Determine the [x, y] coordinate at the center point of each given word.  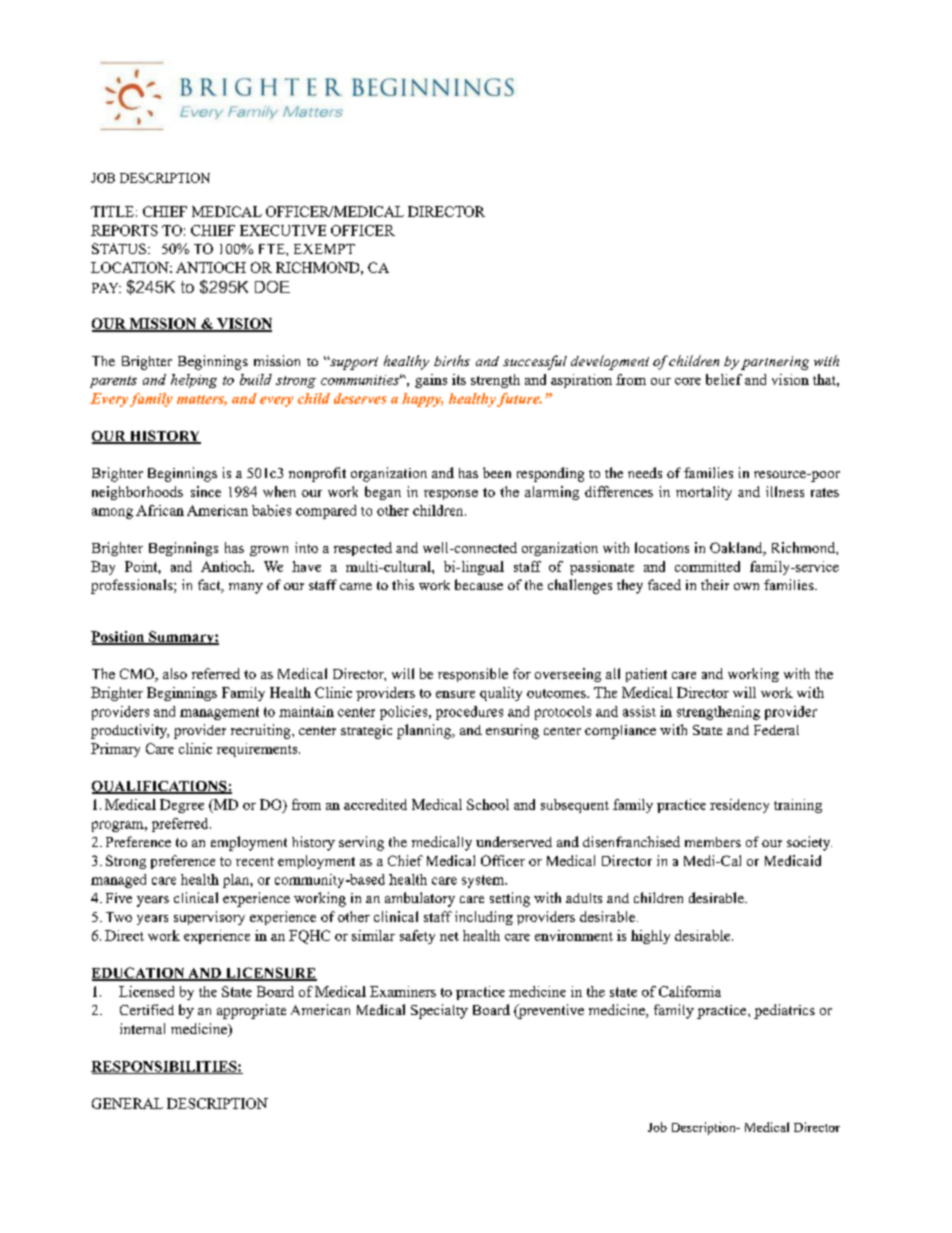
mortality [704, 493]
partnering [775, 363]
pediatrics [784, 1011]
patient [646, 675]
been [497, 472]
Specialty [439, 1011]
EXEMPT [324, 249]
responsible [473, 675]
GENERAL [127, 1103]
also [175, 673]
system [484, 881]
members [713, 842]
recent [255, 861]
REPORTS [124, 230]
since [206, 491]
